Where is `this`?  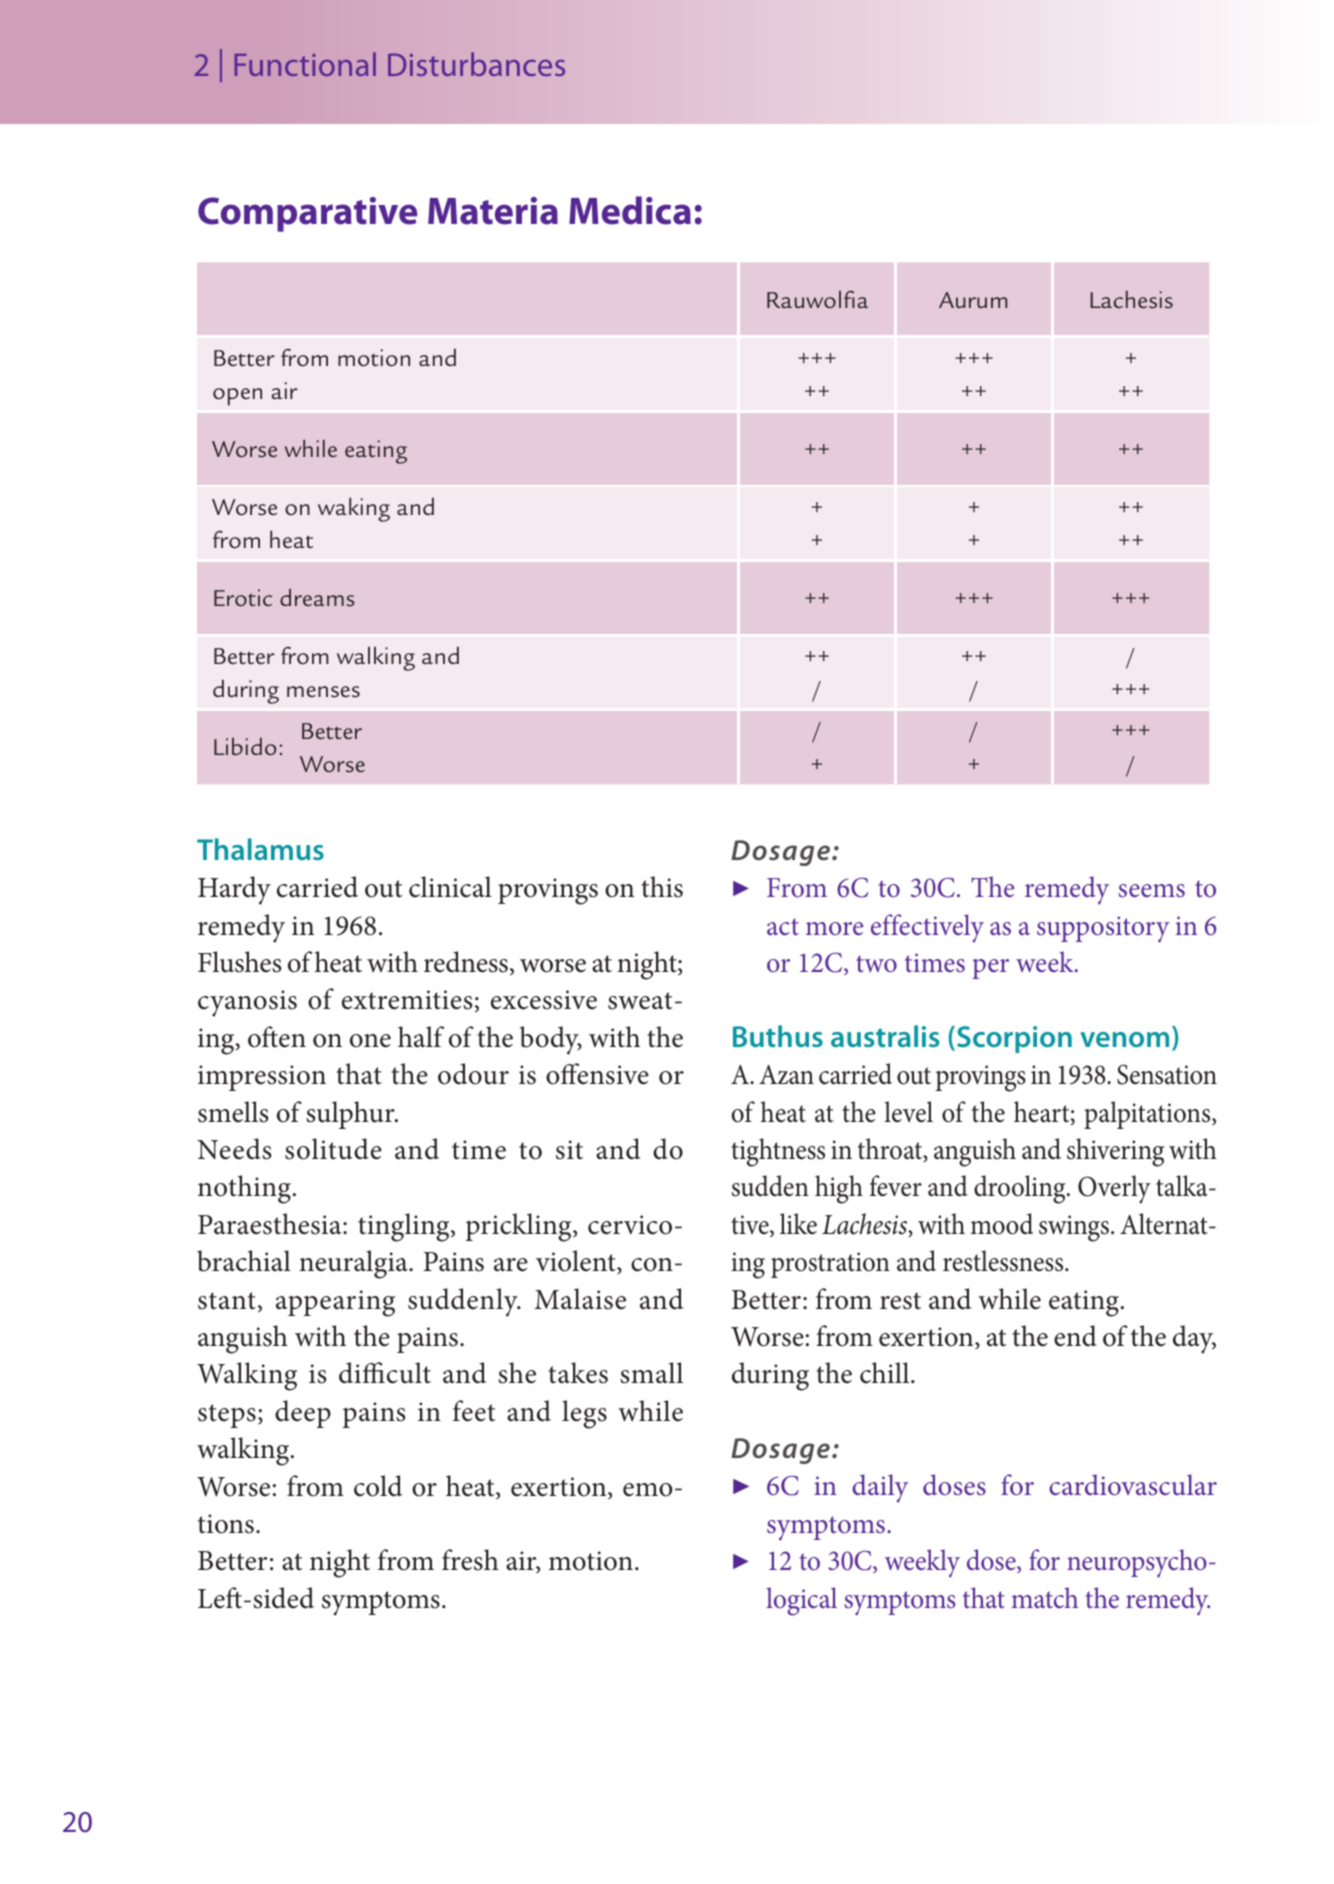
this is located at coordinates (662, 887).
